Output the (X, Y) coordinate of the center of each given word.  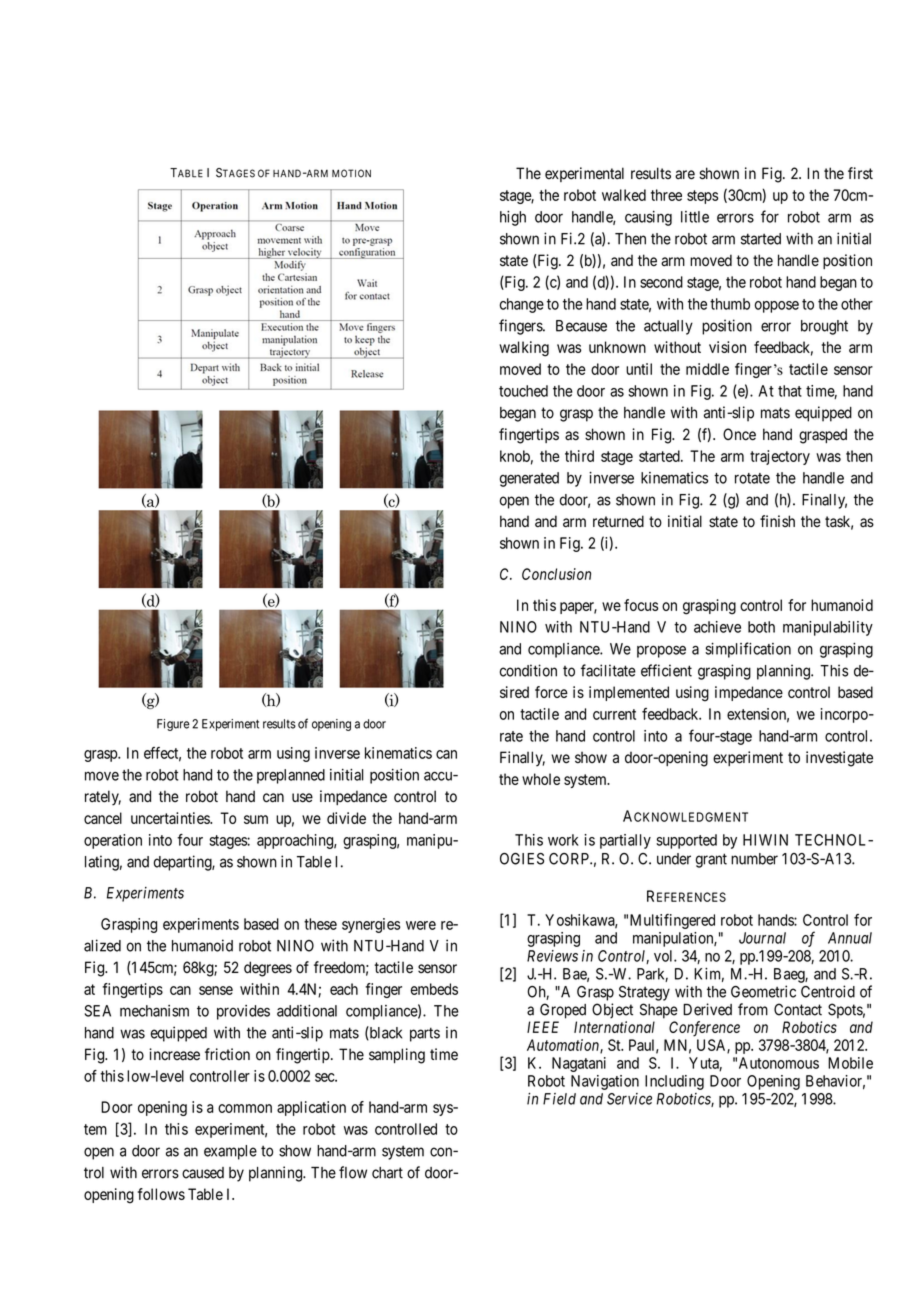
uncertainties (171, 818)
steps (702, 197)
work (563, 840)
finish (777, 521)
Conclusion (556, 574)
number (754, 859)
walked (624, 195)
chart (387, 1173)
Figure (173, 725)
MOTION (351, 173)
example (230, 1152)
